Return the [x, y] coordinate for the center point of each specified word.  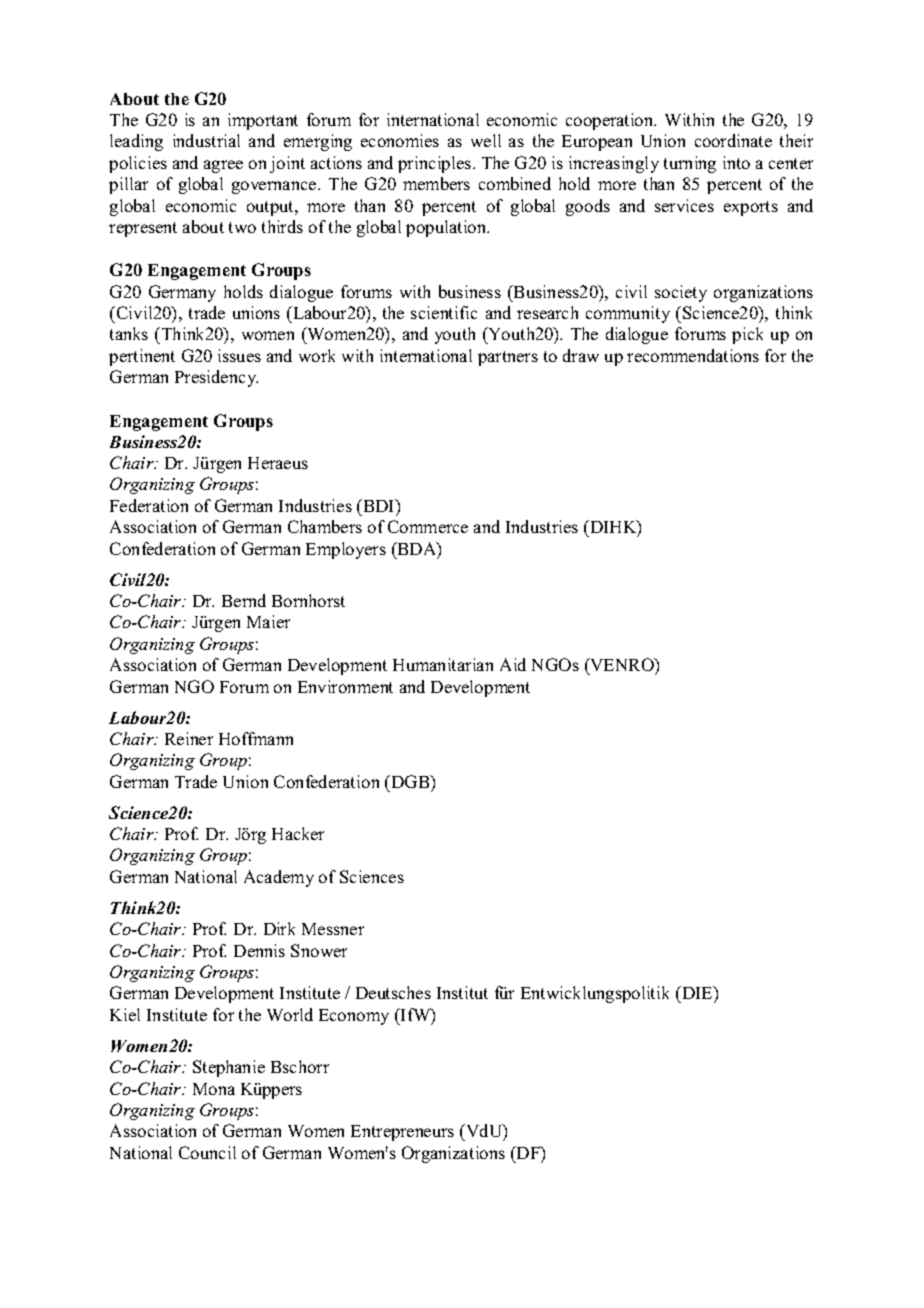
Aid [513, 664]
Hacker [298, 833]
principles [436, 164]
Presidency [216, 378]
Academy [279, 878]
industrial [206, 140]
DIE [697, 992]
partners [508, 358]
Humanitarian [443, 664]
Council [207, 1152]
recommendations [693, 355]
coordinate [733, 140]
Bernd [244, 600]
